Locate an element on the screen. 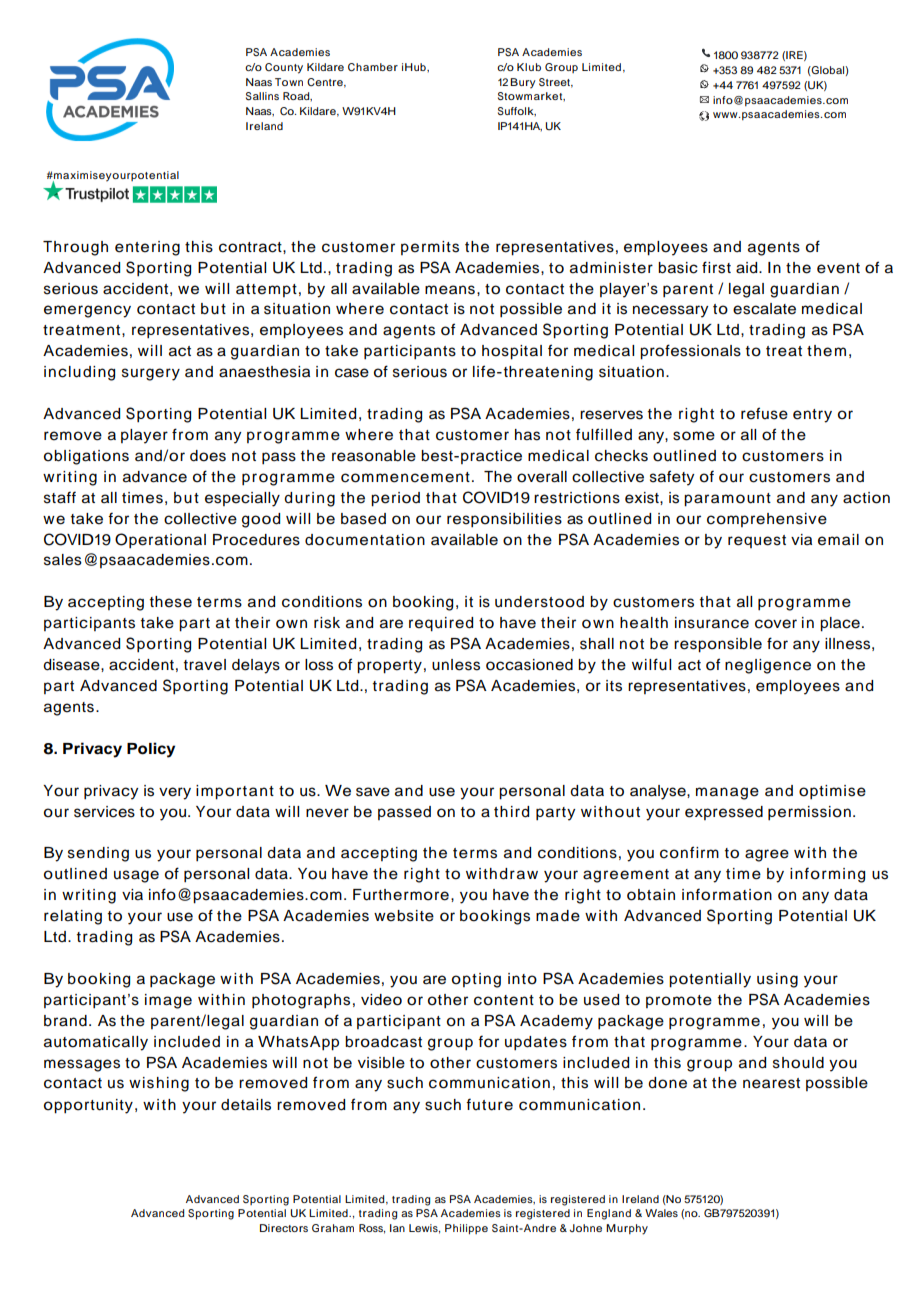 The width and height of the screenshot is (924, 1308). negligence is located at coordinates (768, 666).
